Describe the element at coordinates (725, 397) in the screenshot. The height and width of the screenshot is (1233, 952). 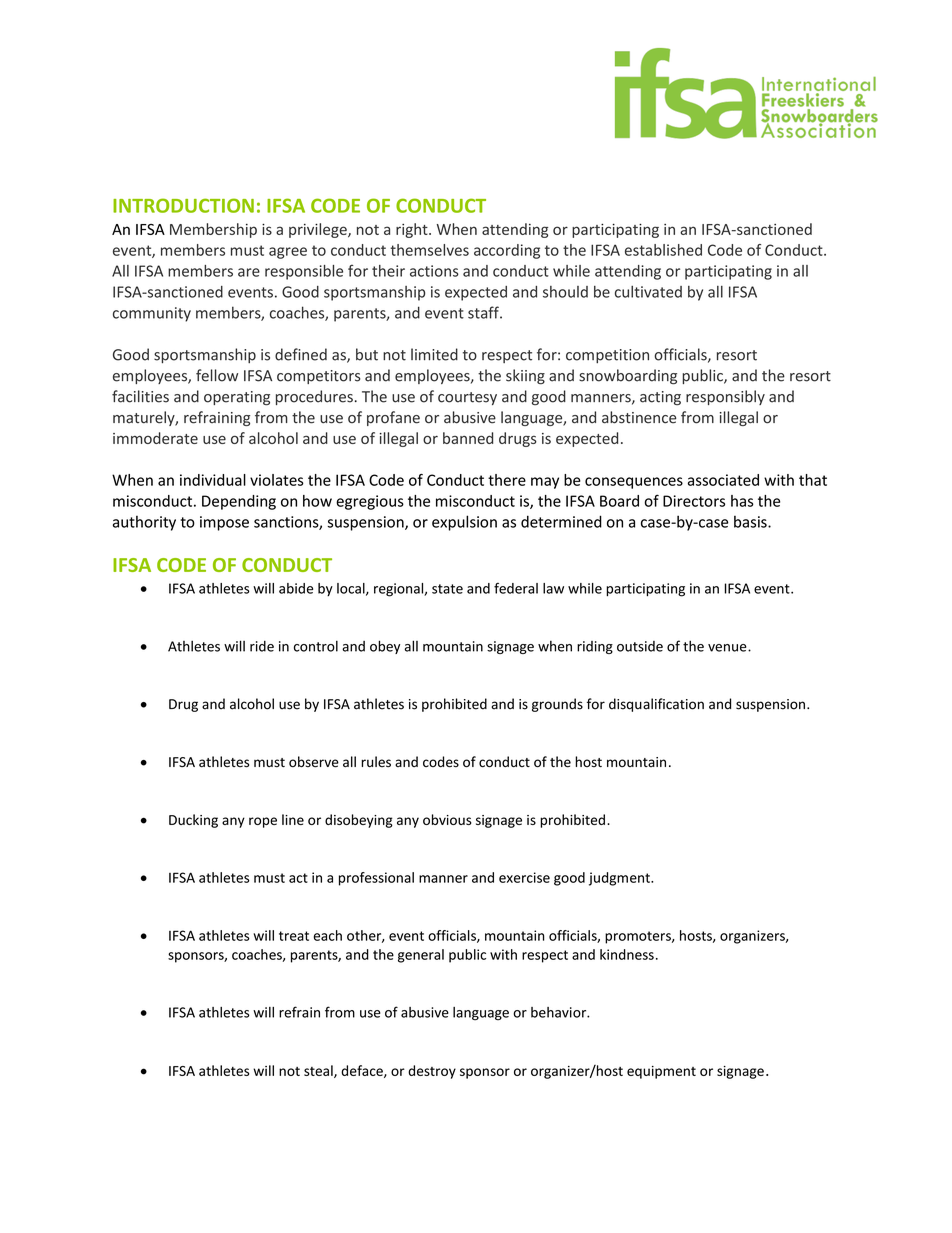
I see `responsibly` at that location.
